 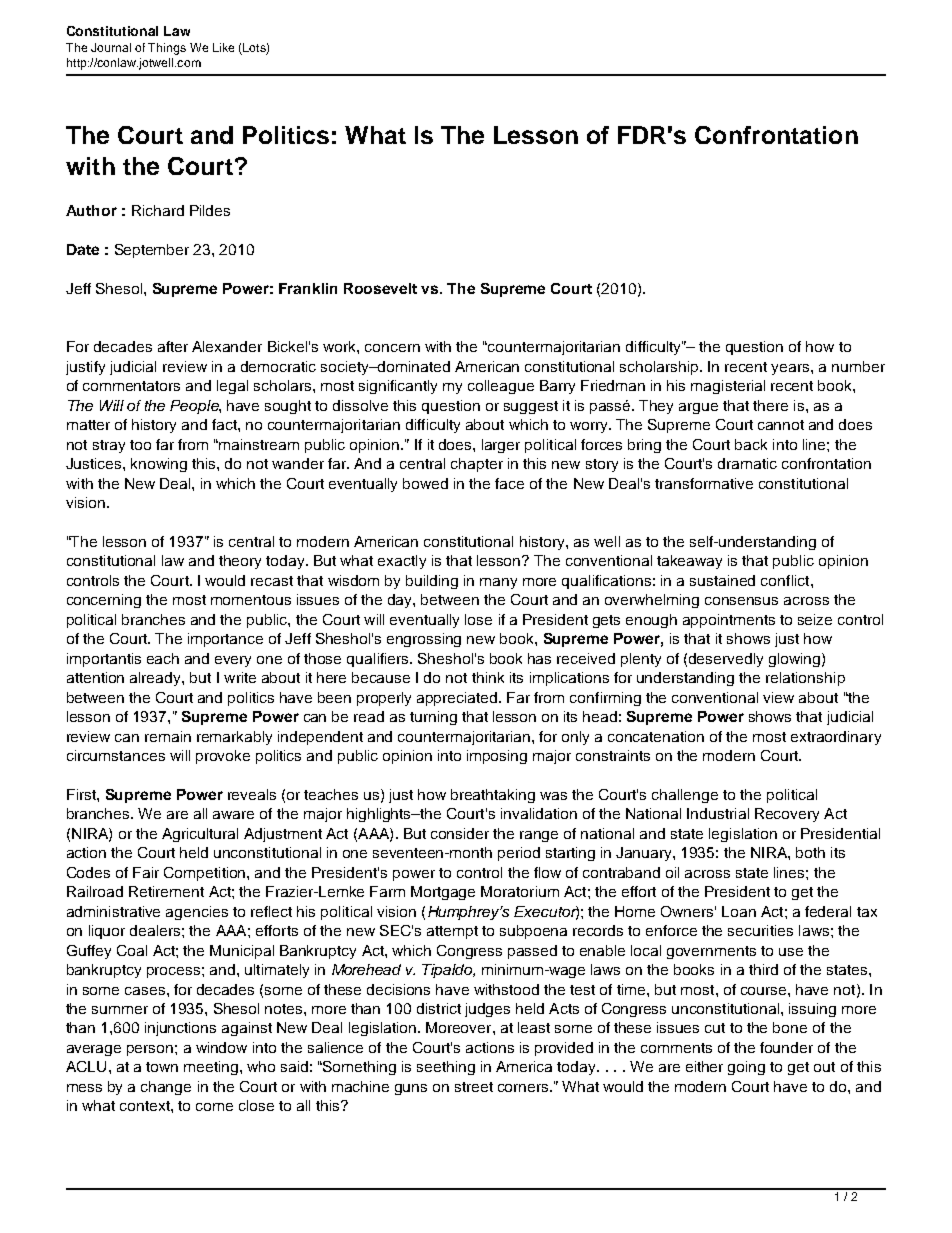 What do you see at coordinates (159, 465) in the page?
I see `knowing` at bounding box center [159, 465].
